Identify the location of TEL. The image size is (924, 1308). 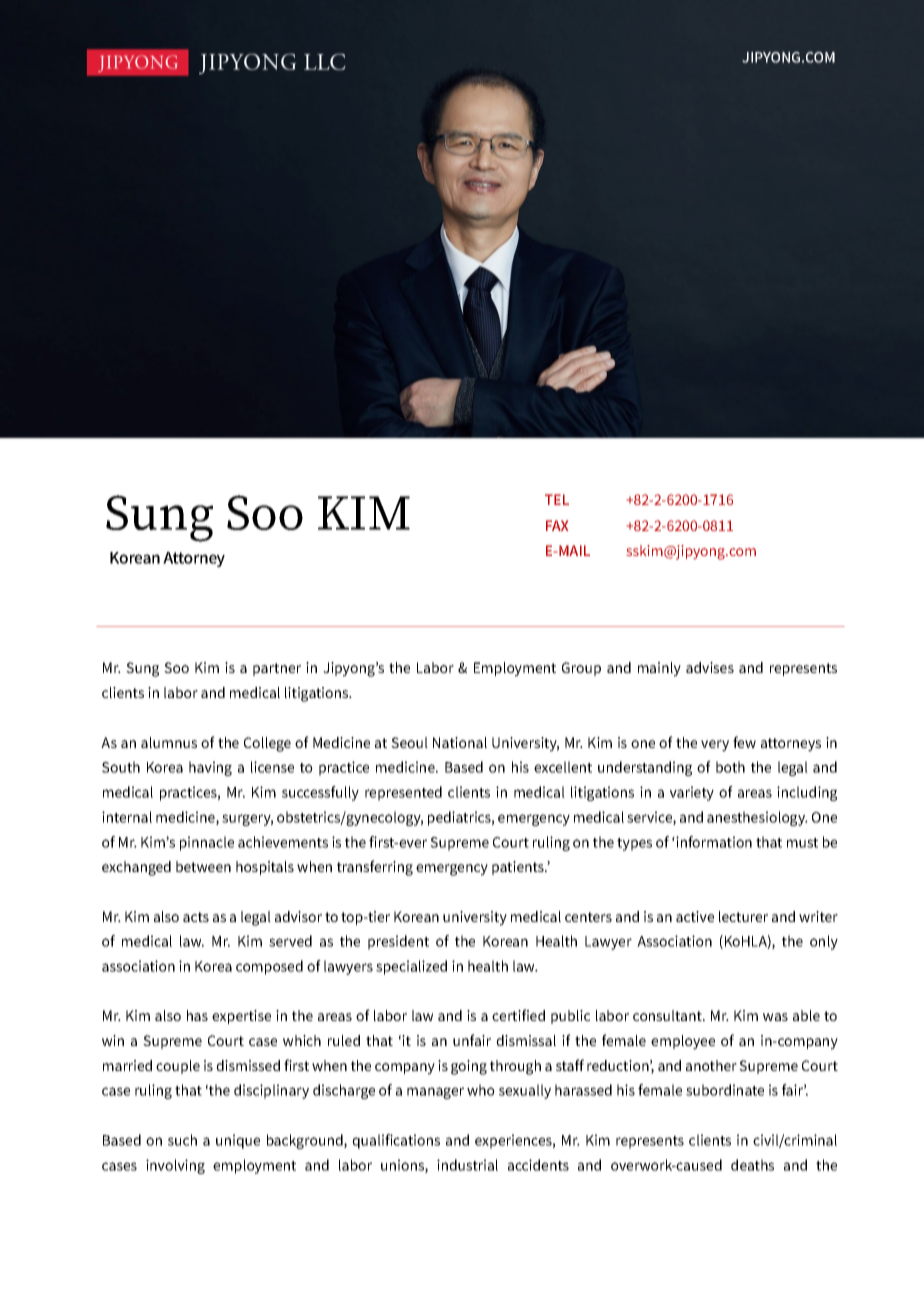
(557, 499).
